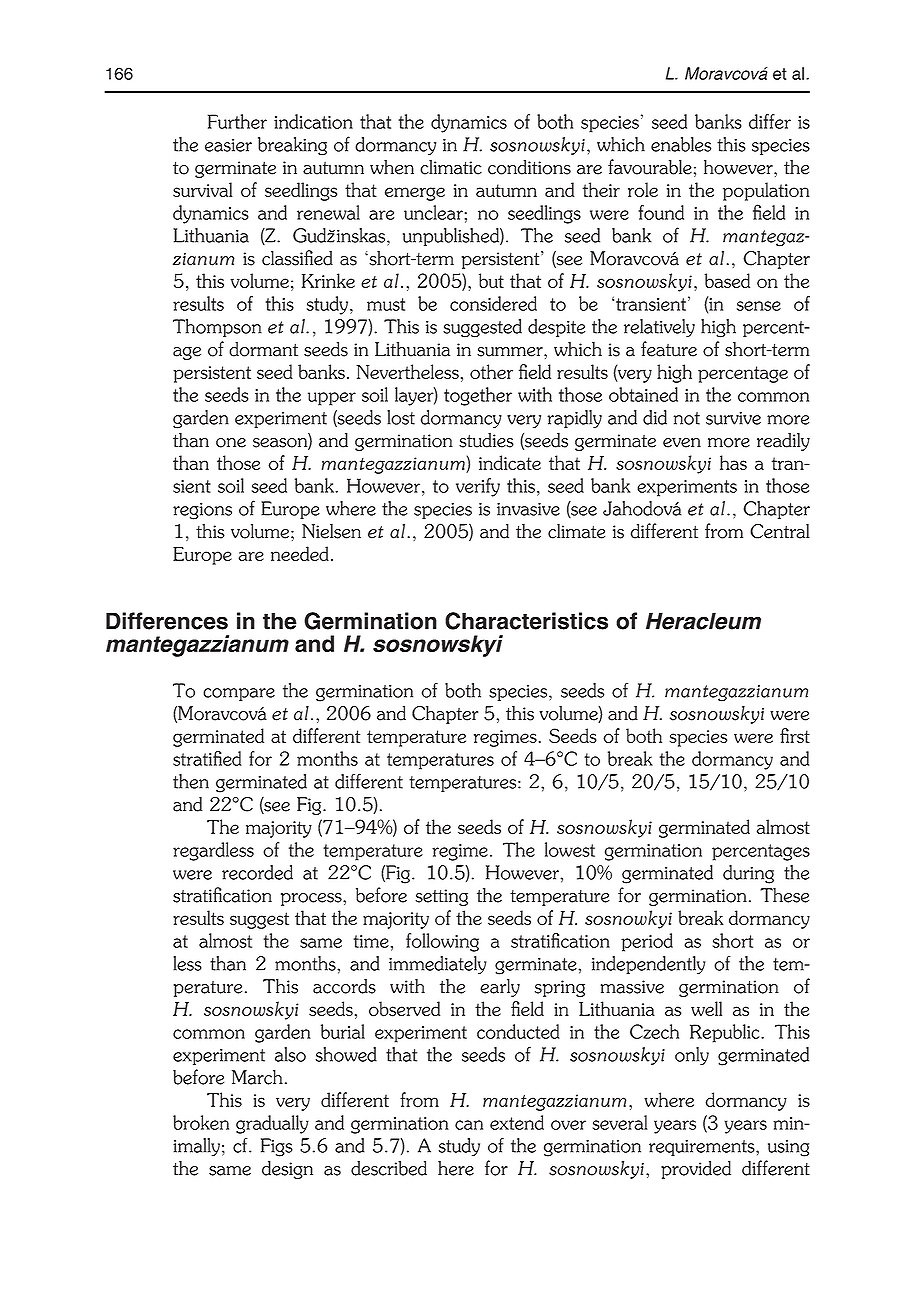 Image resolution: width=924 pixels, height=1311 pixels. Describe the element at coordinates (529, 167) in the image. I see `conditions` at that location.
